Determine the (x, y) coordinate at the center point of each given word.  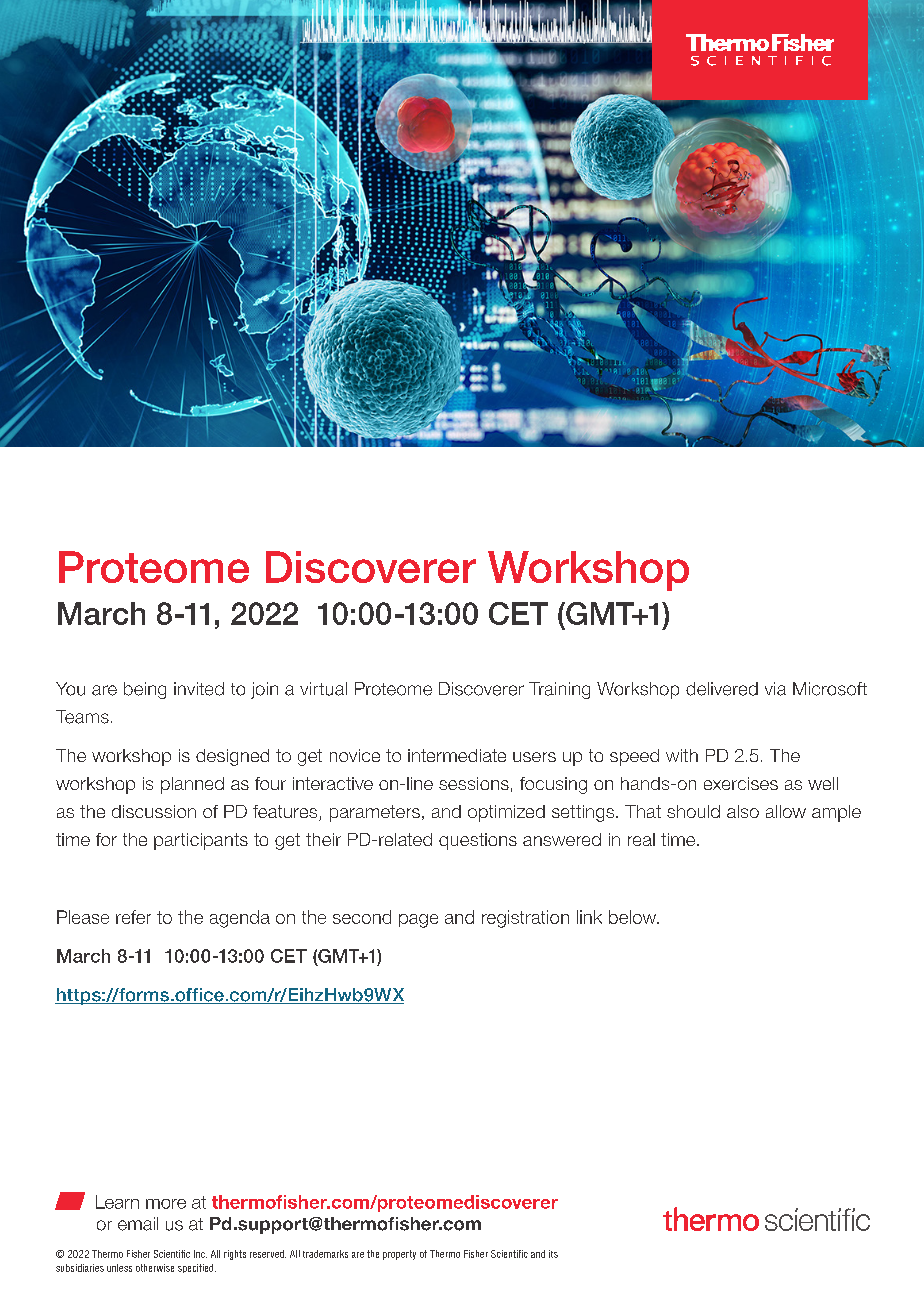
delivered (722, 689)
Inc (200, 1254)
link (589, 917)
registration (525, 919)
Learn (117, 1202)
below (634, 917)
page (418, 921)
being (145, 690)
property (399, 1255)
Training (559, 690)
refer (133, 917)
